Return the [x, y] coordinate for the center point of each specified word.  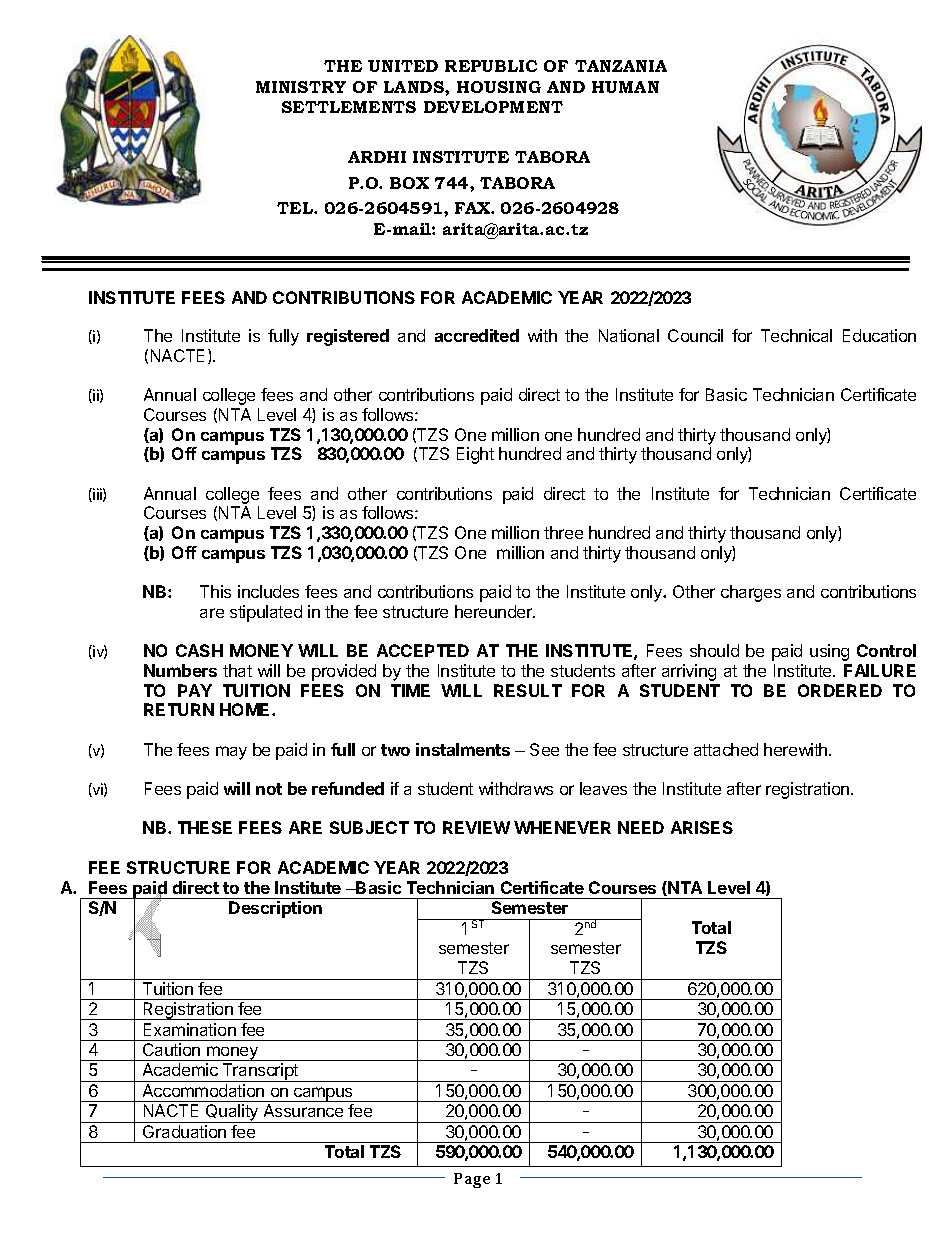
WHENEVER [562, 827]
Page [472, 1180]
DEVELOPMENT [493, 107]
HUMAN [625, 87]
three [563, 532]
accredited [477, 335]
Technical [796, 335]
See [544, 749]
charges [751, 593]
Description [275, 909]
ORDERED [840, 690]
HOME [246, 709]
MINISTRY [301, 87]
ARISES [702, 827]
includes [268, 591]
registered [348, 337]
